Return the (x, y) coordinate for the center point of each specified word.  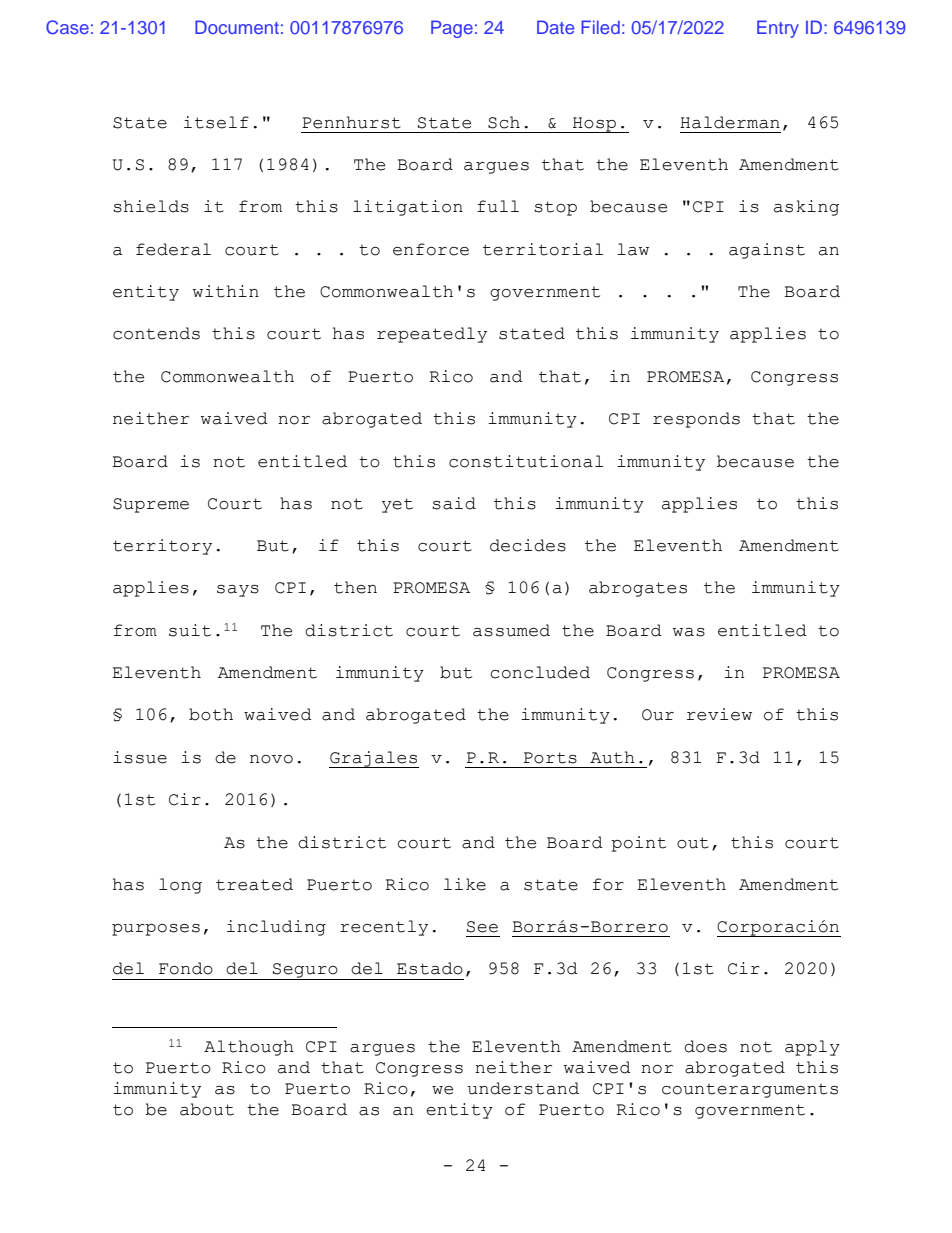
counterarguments (750, 1091)
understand (523, 1088)
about (207, 1109)
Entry (778, 29)
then (355, 587)
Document (237, 27)
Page (452, 29)
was (689, 632)
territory (162, 547)
